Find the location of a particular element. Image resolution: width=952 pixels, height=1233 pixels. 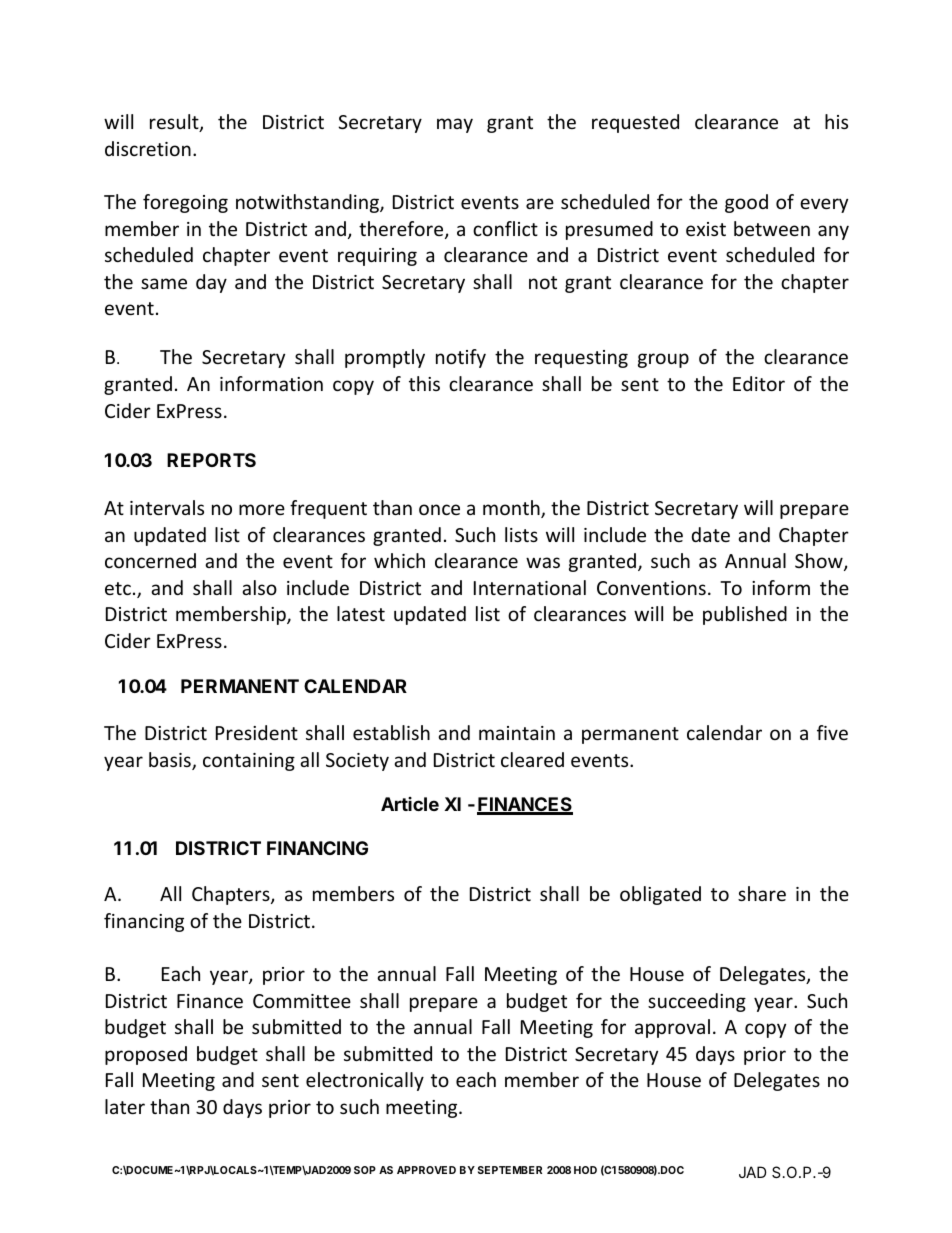

also is located at coordinates (259, 587).
